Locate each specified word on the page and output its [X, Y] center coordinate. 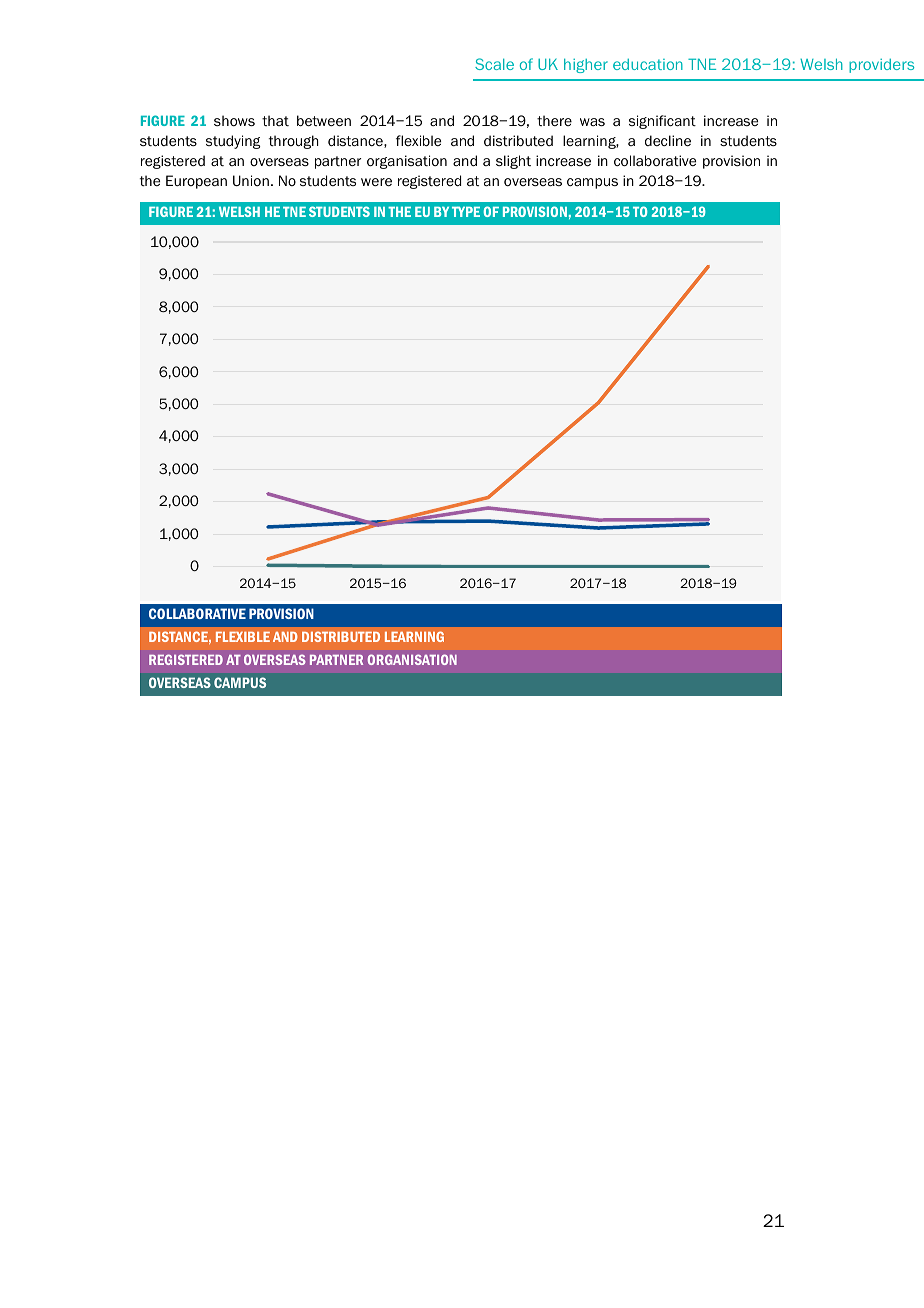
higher [586, 65]
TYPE [466, 211]
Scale [494, 64]
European [196, 182]
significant [662, 122]
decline [668, 141]
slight [513, 162]
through [294, 142]
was [592, 122]
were [376, 182]
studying [233, 142]
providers [881, 66]
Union [251, 180]
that [275, 120]
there [554, 120]
